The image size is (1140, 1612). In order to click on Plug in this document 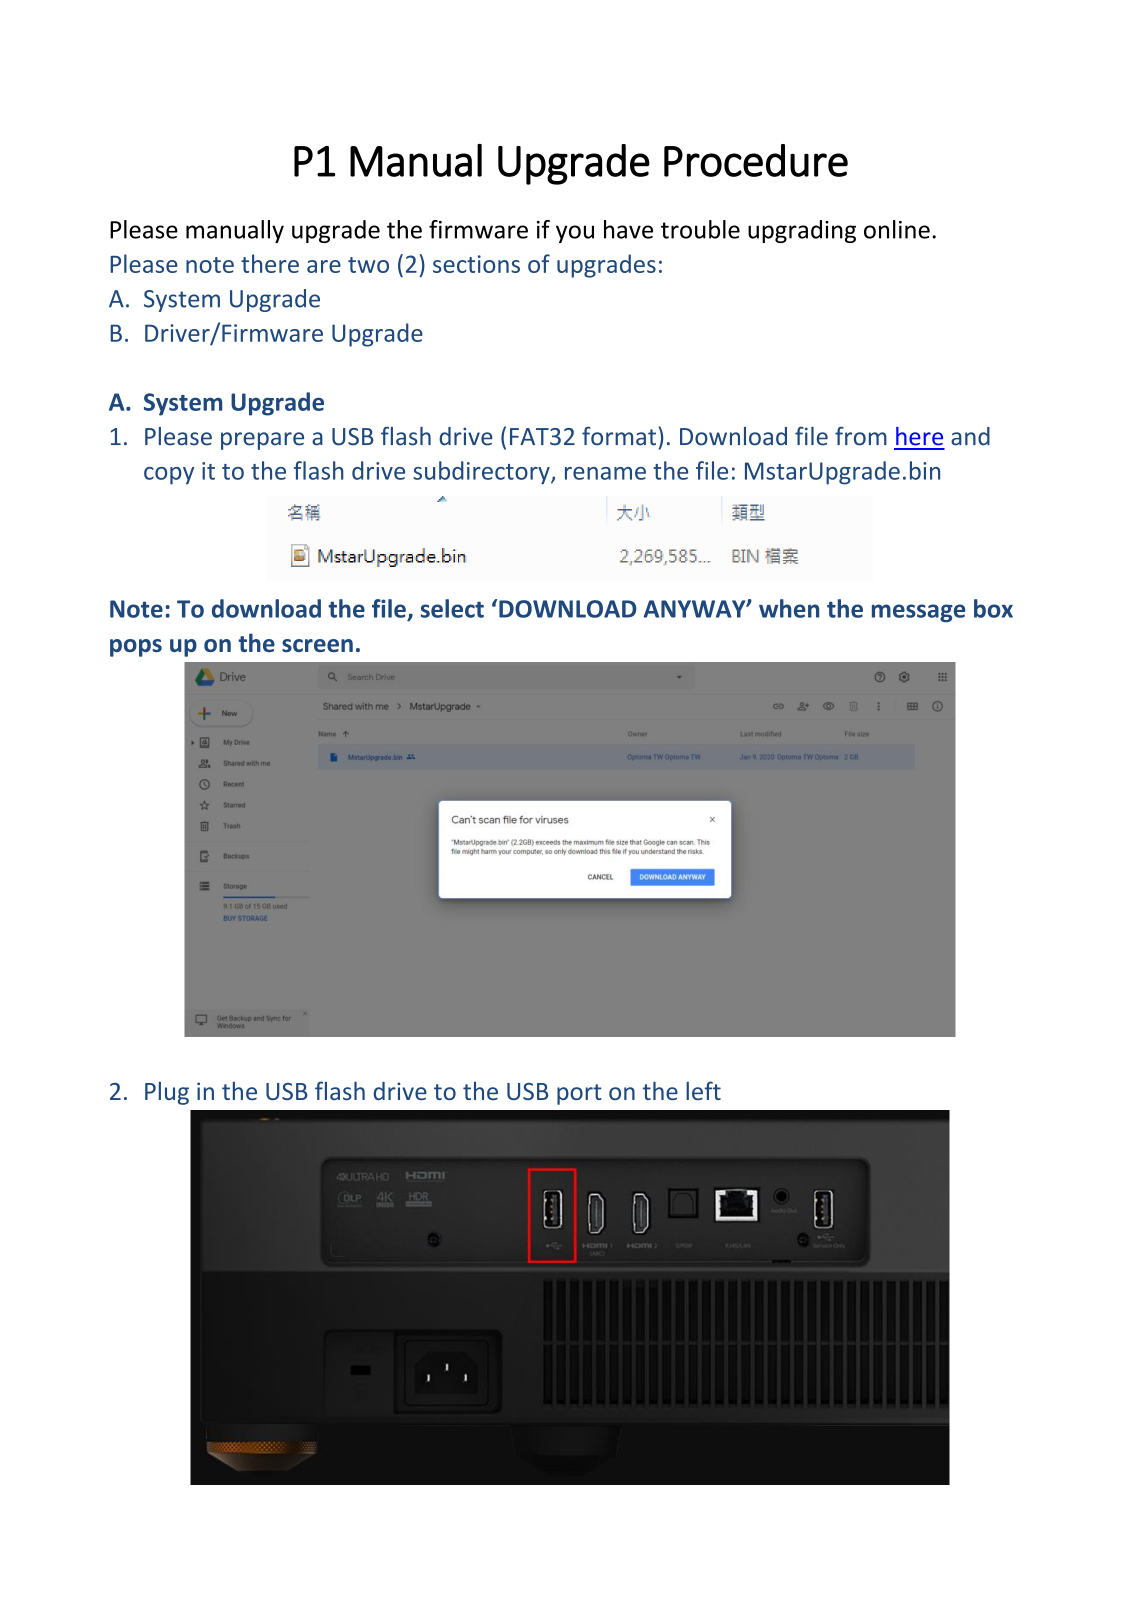, I will do `click(167, 1093)`.
